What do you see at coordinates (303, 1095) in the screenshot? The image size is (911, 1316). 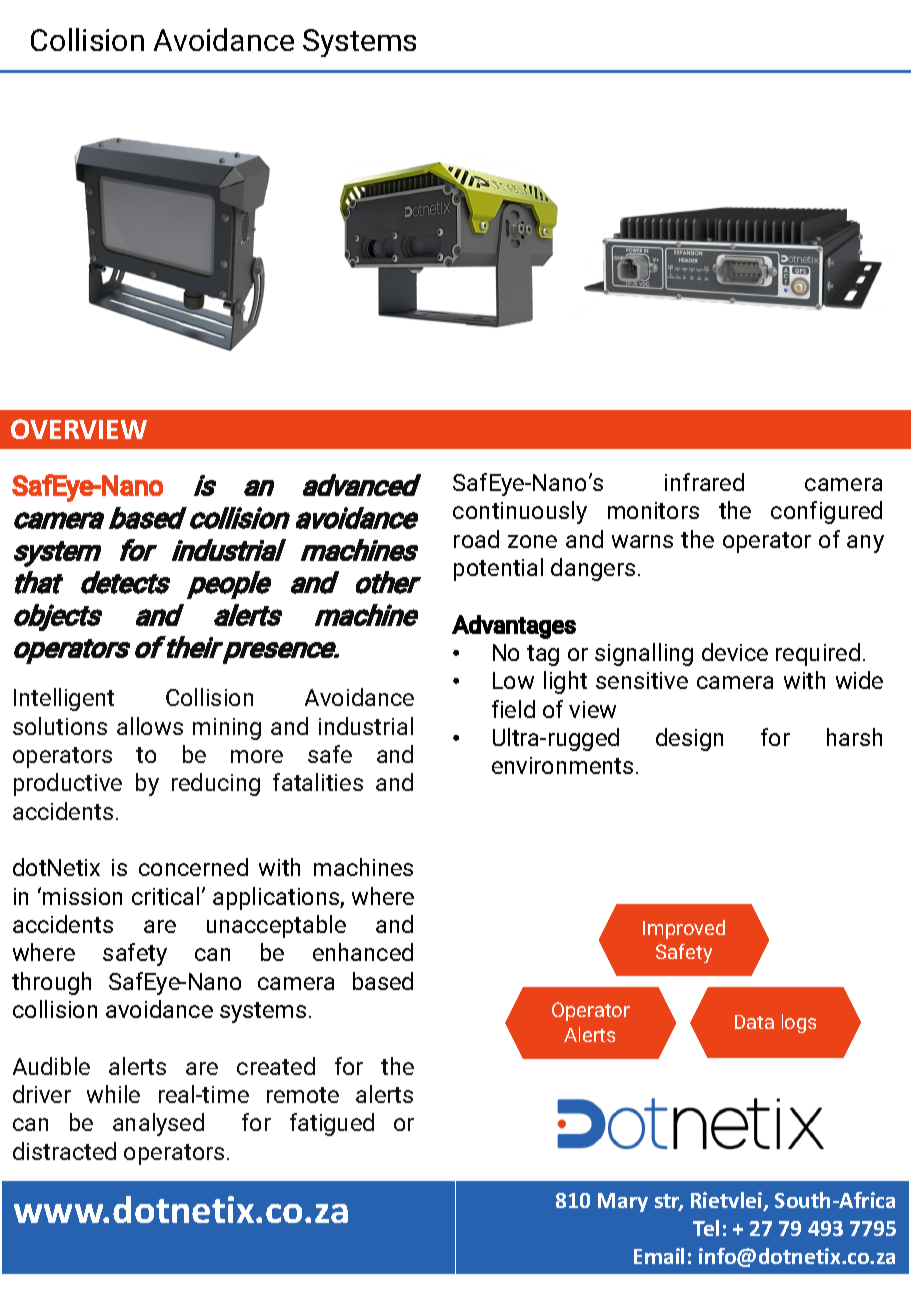 I see `remote` at bounding box center [303, 1095].
